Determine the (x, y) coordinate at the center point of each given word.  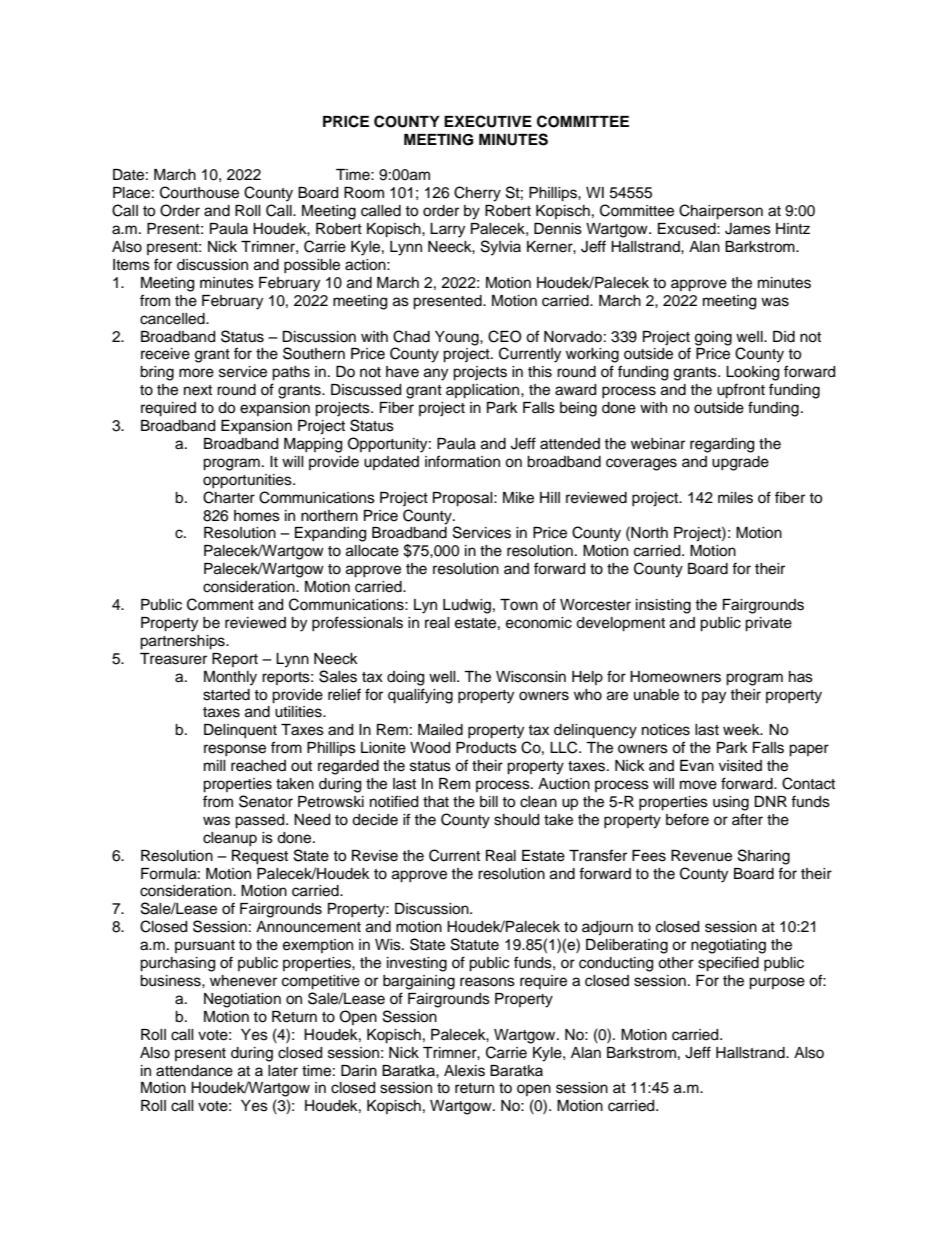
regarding (722, 445)
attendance (194, 1071)
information (462, 461)
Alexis (464, 1071)
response (235, 750)
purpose (777, 983)
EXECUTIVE (488, 121)
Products (486, 748)
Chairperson (721, 212)
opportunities (248, 481)
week (742, 730)
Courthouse (199, 192)
